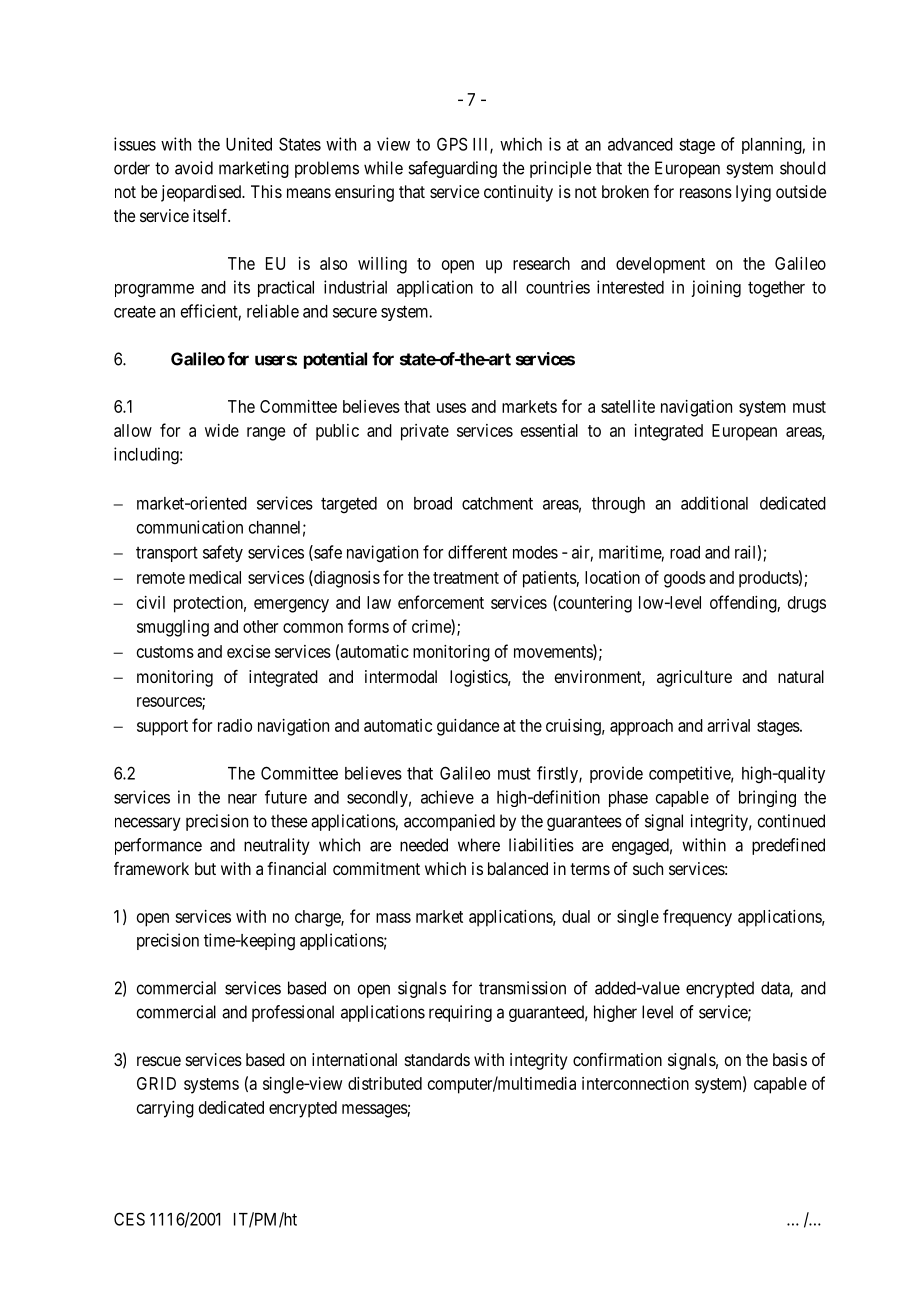  I want to click on catchment, so click(497, 503).
